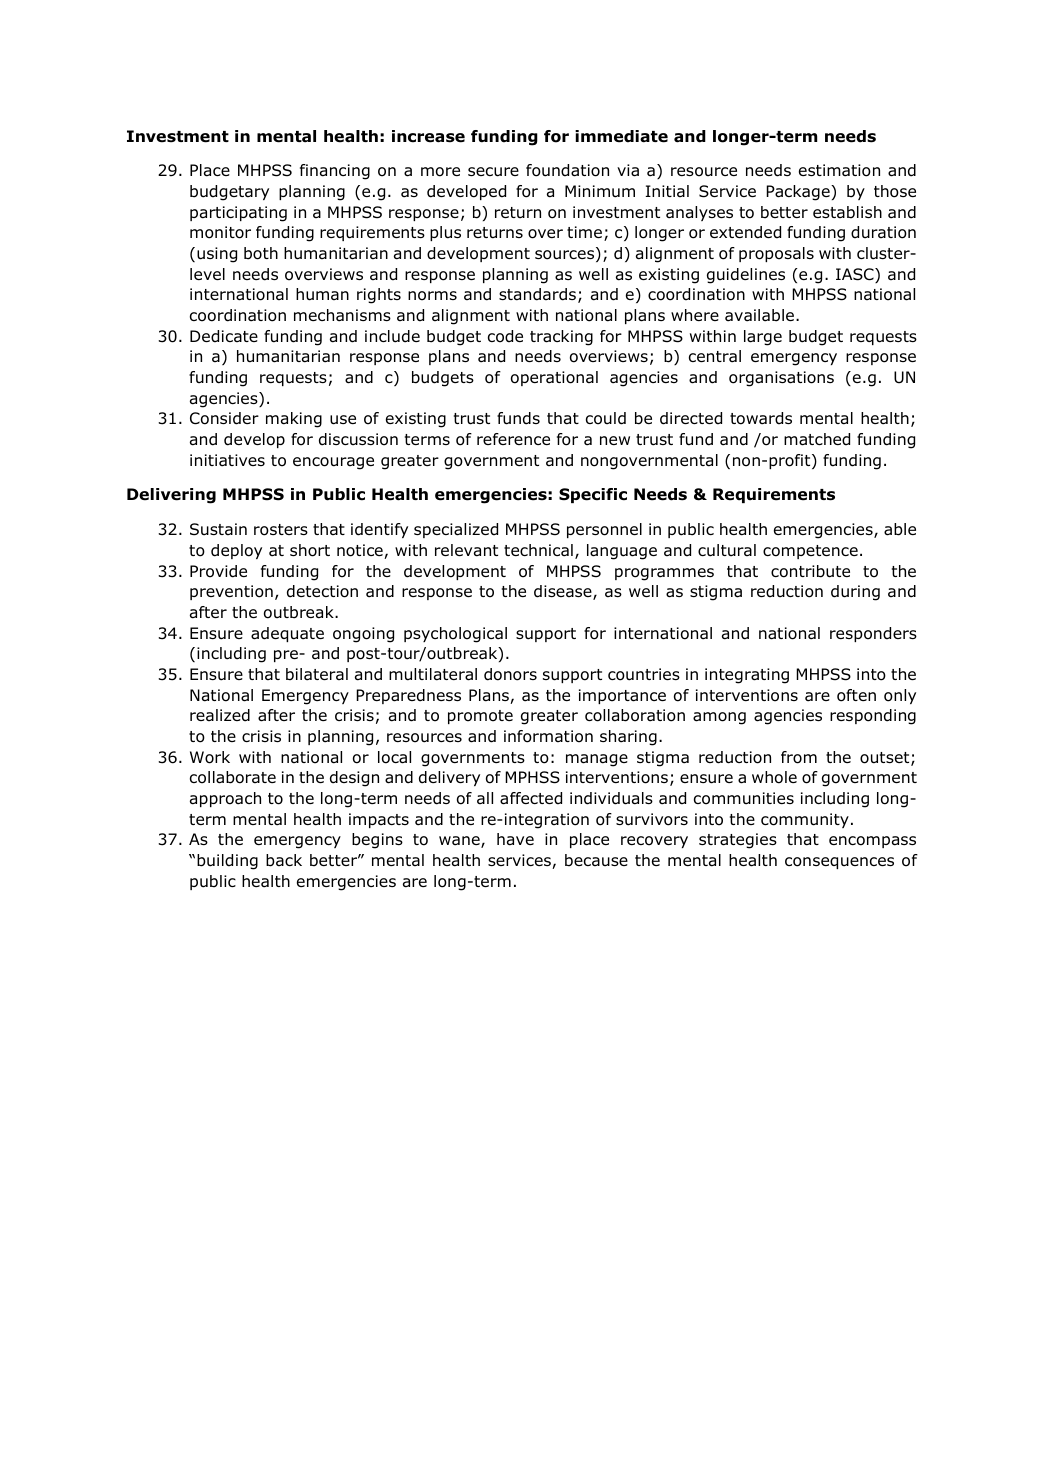 Image resolution: width=1043 pixels, height=1475 pixels. What do you see at coordinates (284, 860) in the image?
I see `back` at bounding box center [284, 860].
